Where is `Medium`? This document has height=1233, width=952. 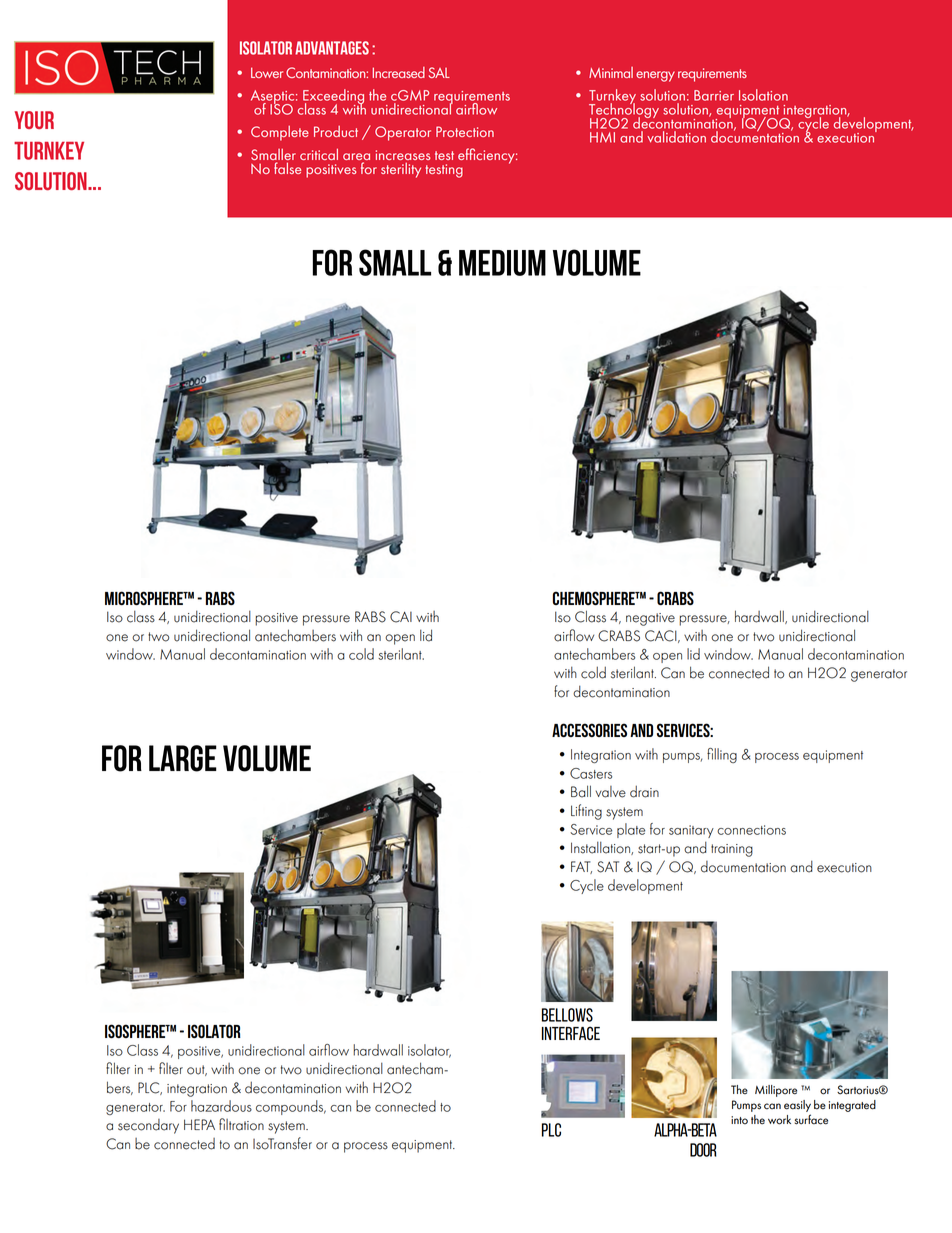 Medium is located at coordinates (502, 263).
